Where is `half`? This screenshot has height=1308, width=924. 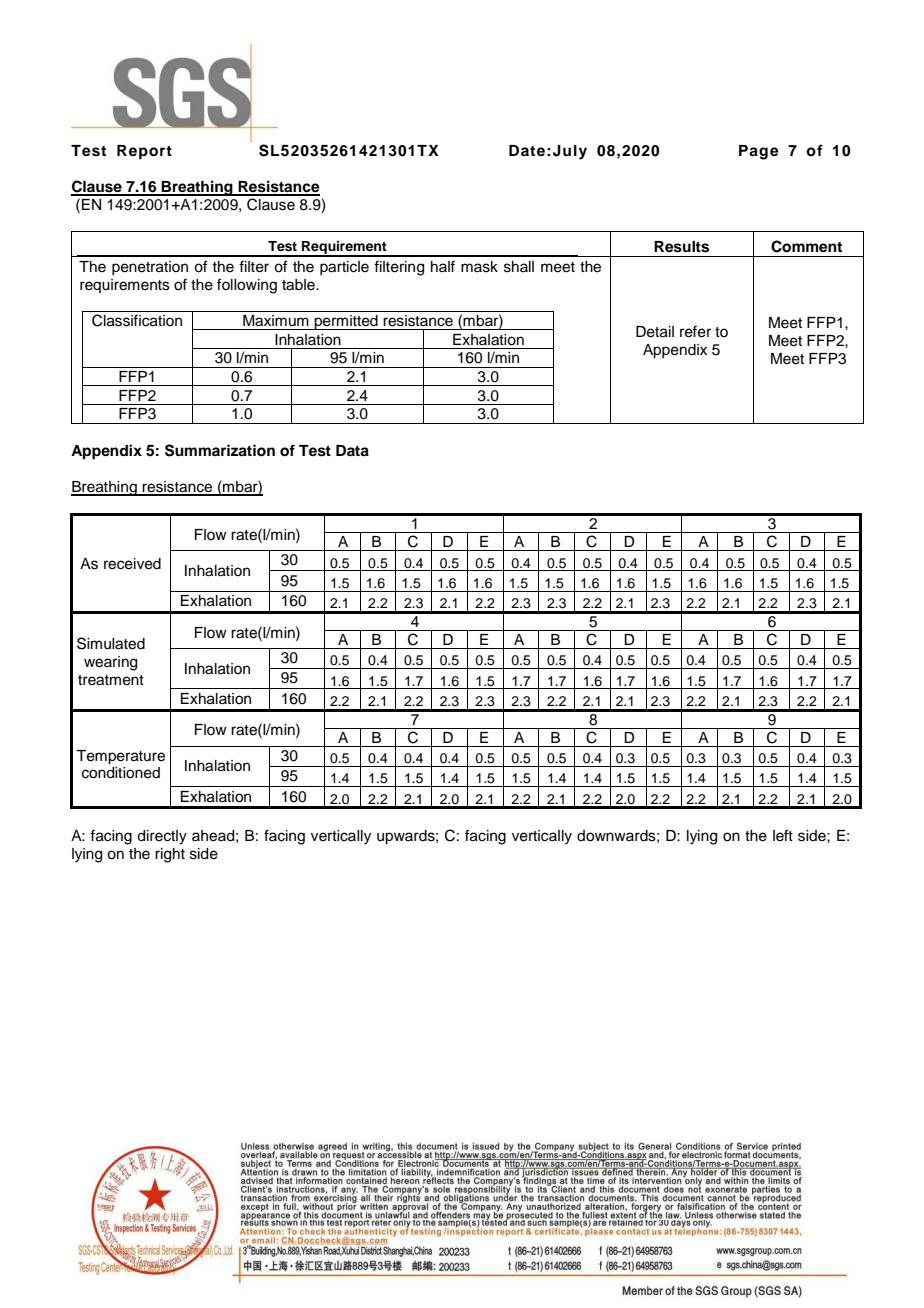 half is located at coordinates (443, 266).
